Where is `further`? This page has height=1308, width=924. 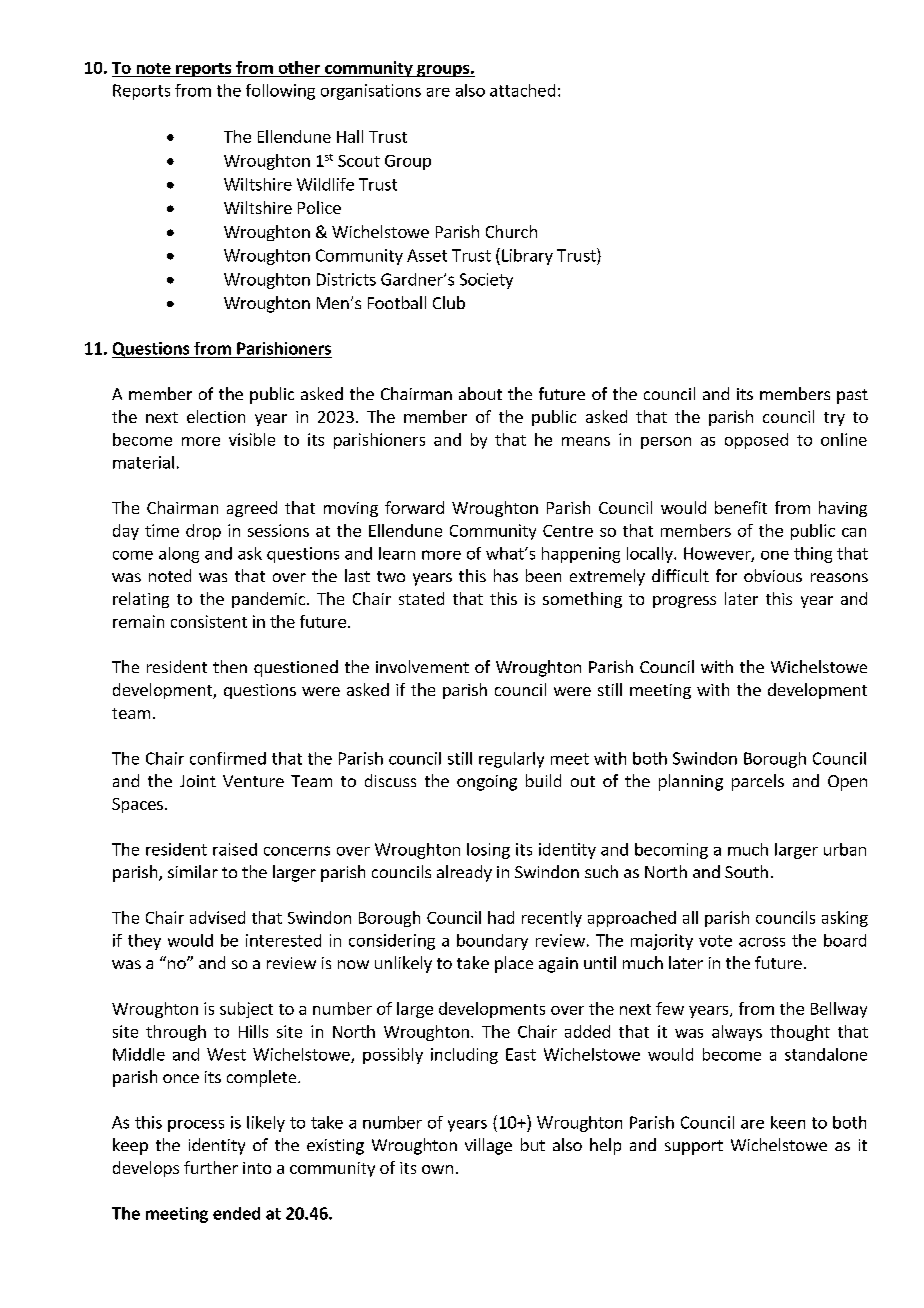 further is located at coordinates (211, 1167).
